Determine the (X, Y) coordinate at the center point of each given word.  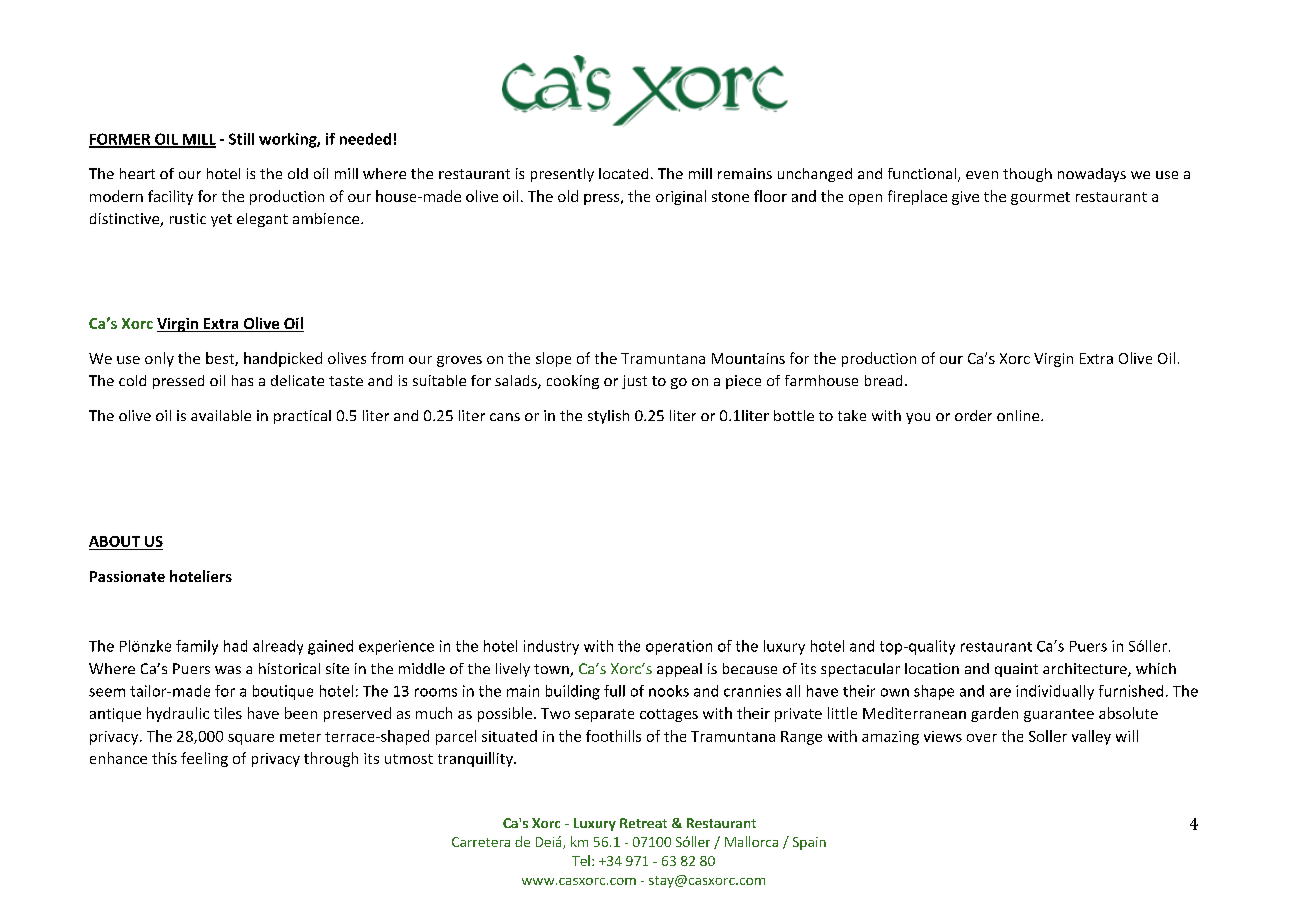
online (1019, 415)
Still (241, 139)
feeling (204, 759)
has (242, 380)
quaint (1016, 670)
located (623, 173)
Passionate (127, 576)
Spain (809, 843)
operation (679, 647)
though (1027, 175)
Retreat (643, 823)
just (634, 382)
